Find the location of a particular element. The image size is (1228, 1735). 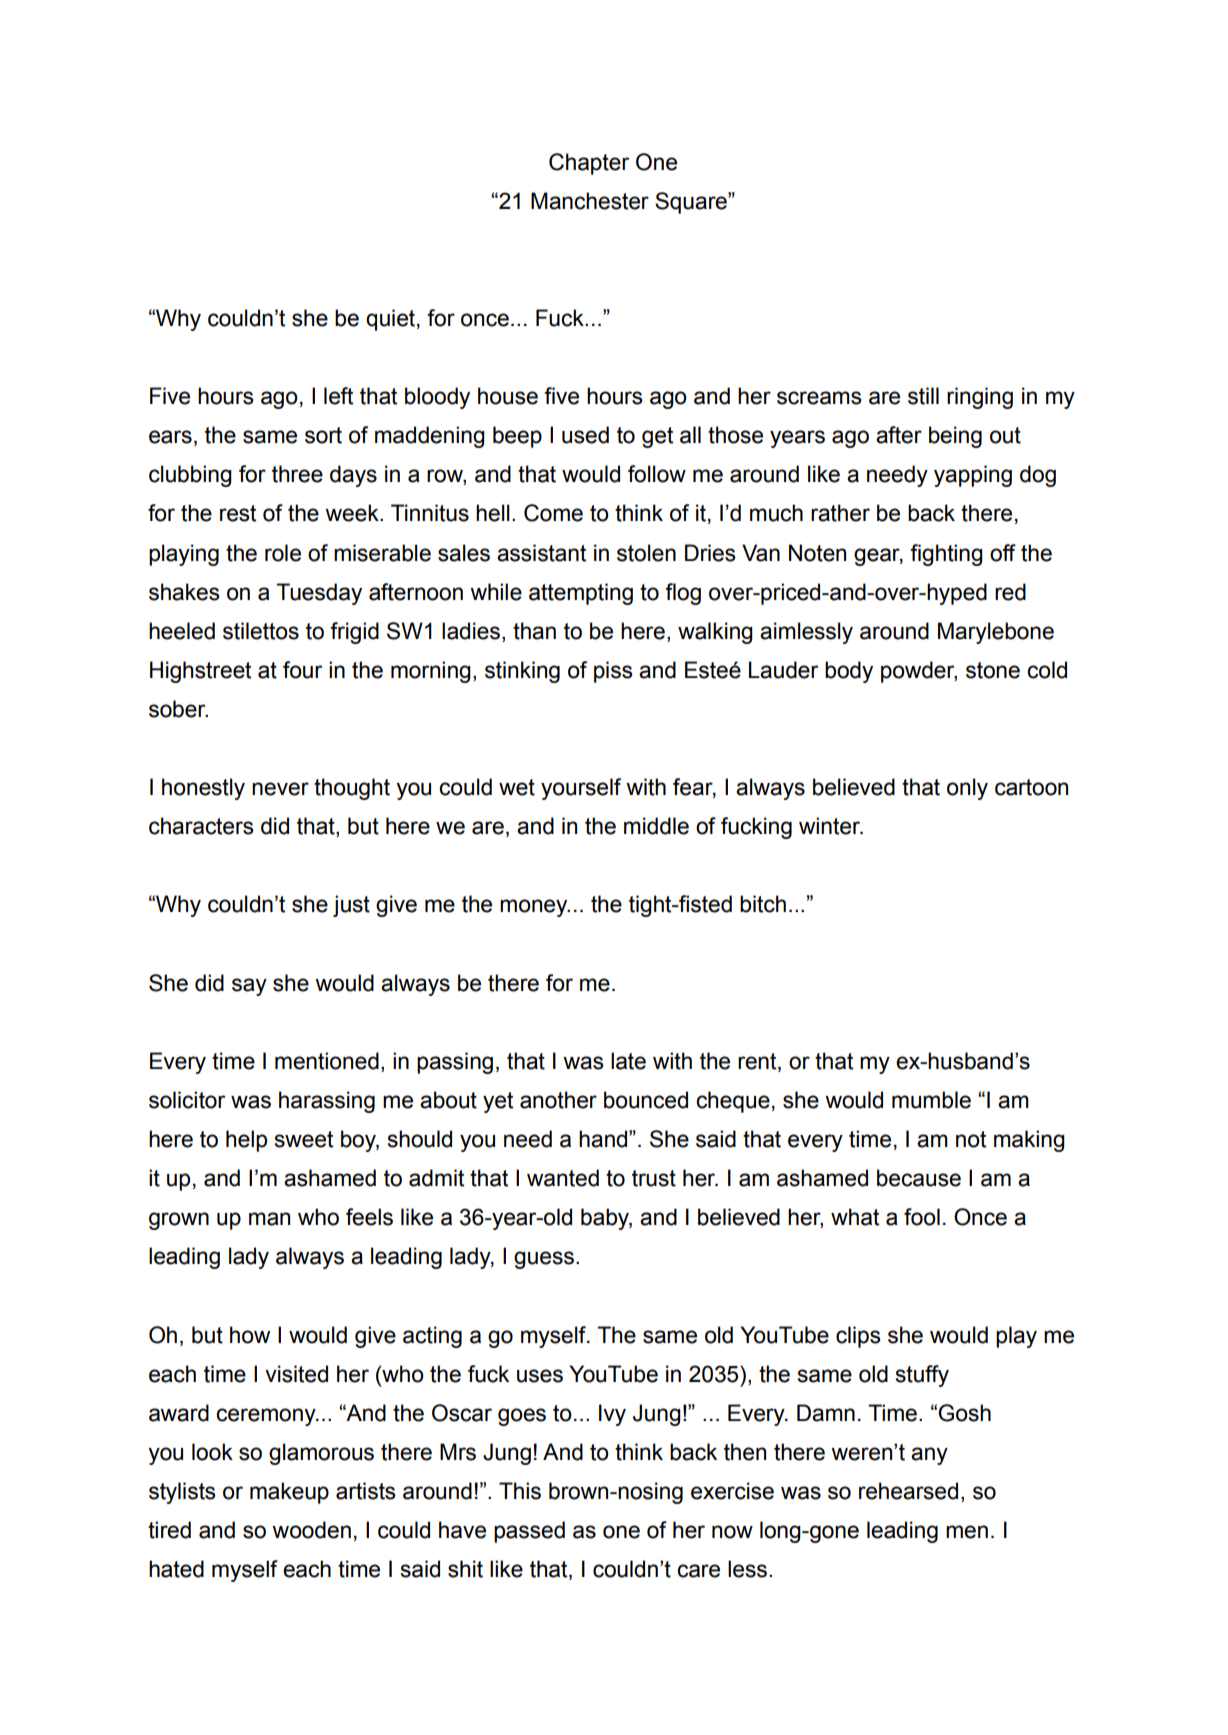

still is located at coordinates (923, 396).
